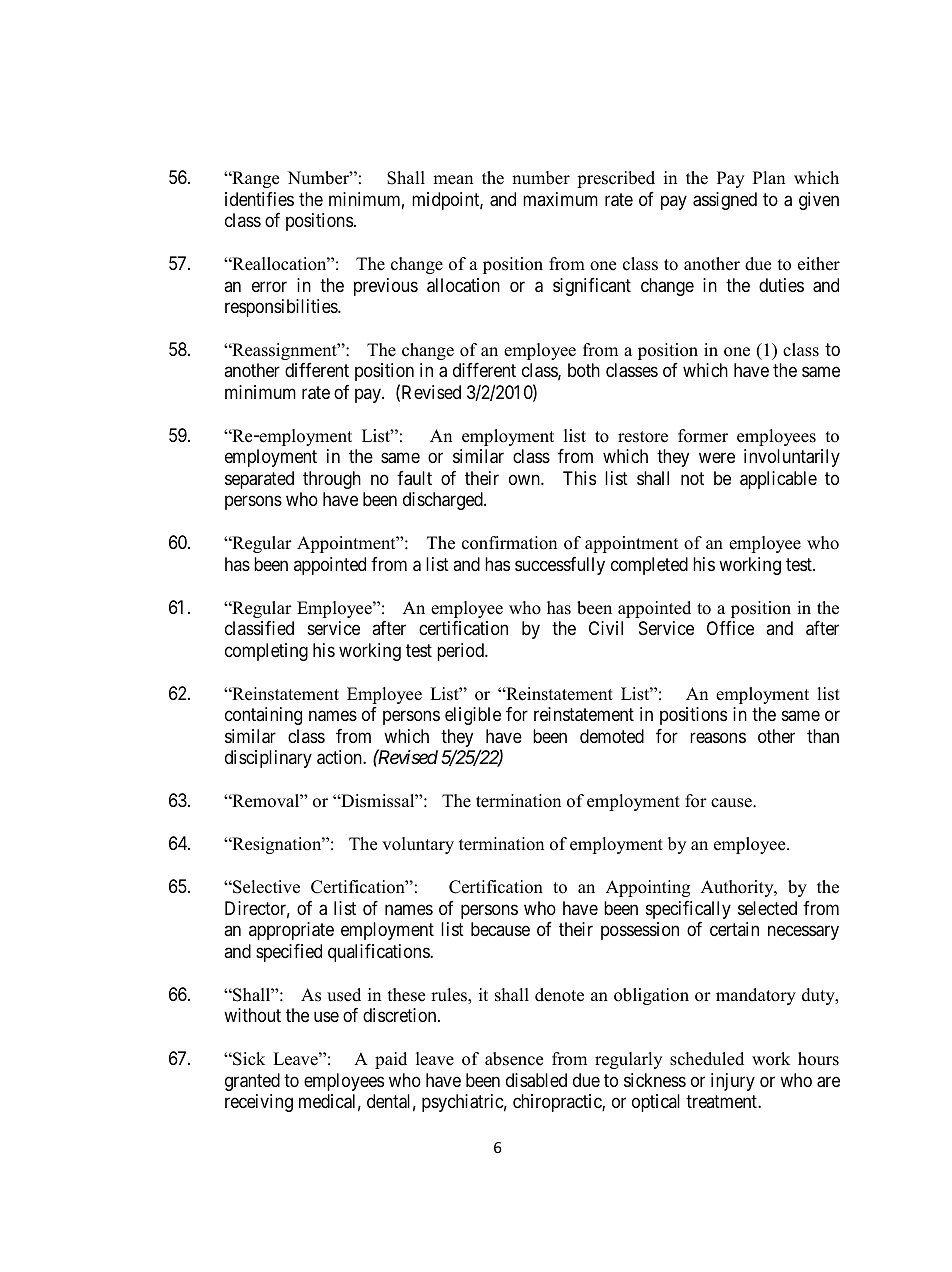  What do you see at coordinates (259, 199) in the screenshot?
I see `identifies` at bounding box center [259, 199].
